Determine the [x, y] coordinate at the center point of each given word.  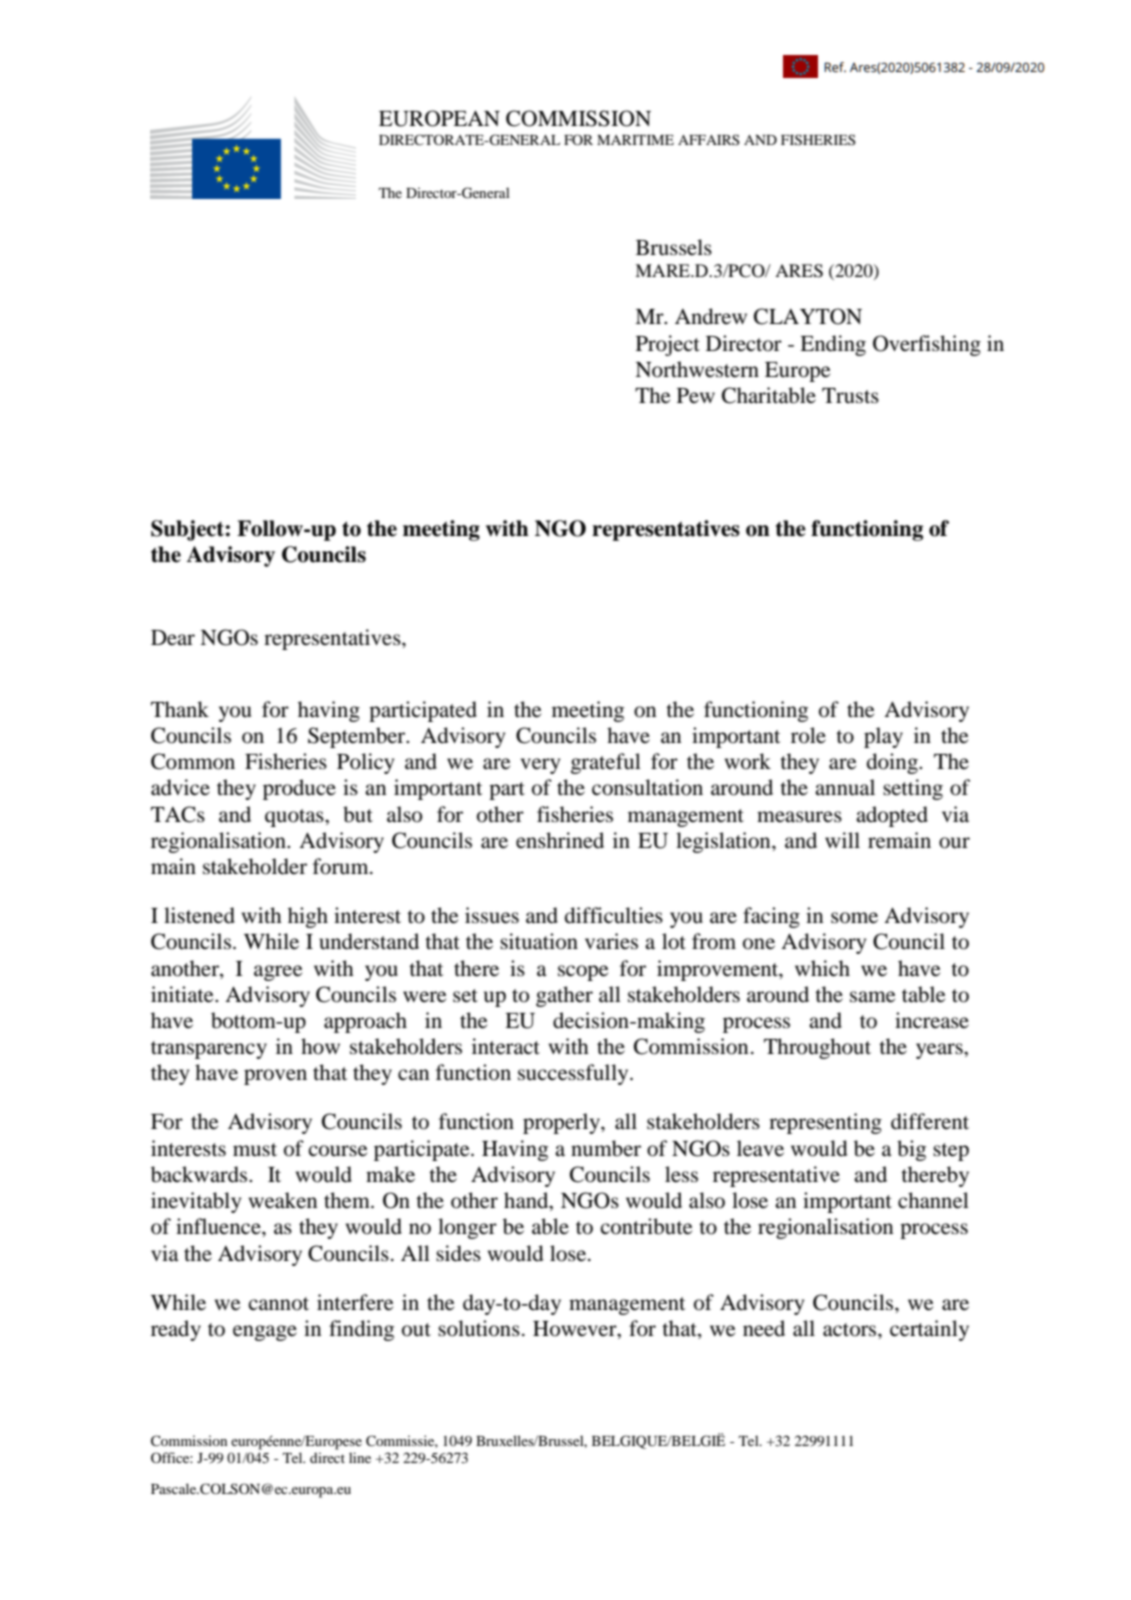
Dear [173, 638]
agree [278, 973]
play [883, 737]
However [576, 1330]
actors [851, 1330]
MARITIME [635, 140]
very [540, 766]
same [872, 997]
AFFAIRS [709, 139]
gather [564, 996]
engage [265, 1333]
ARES [799, 271]
